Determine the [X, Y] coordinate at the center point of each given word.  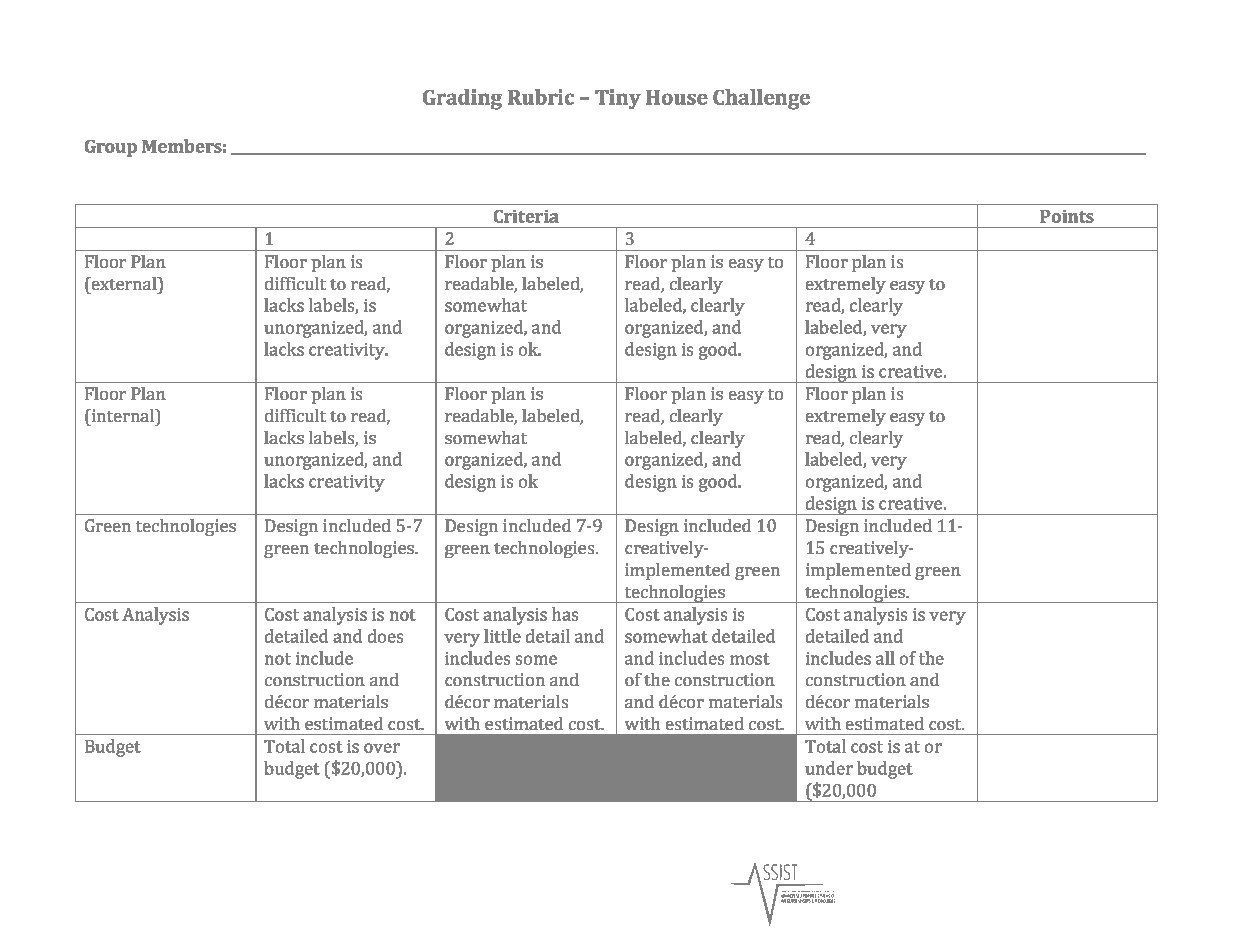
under [829, 768]
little [502, 636]
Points [1067, 216]
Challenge [761, 99]
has [565, 614]
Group [111, 148]
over [382, 748]
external [124, 283]
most [750, 659]
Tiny [618, 99]
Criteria [526, 216]
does [385, 636]
